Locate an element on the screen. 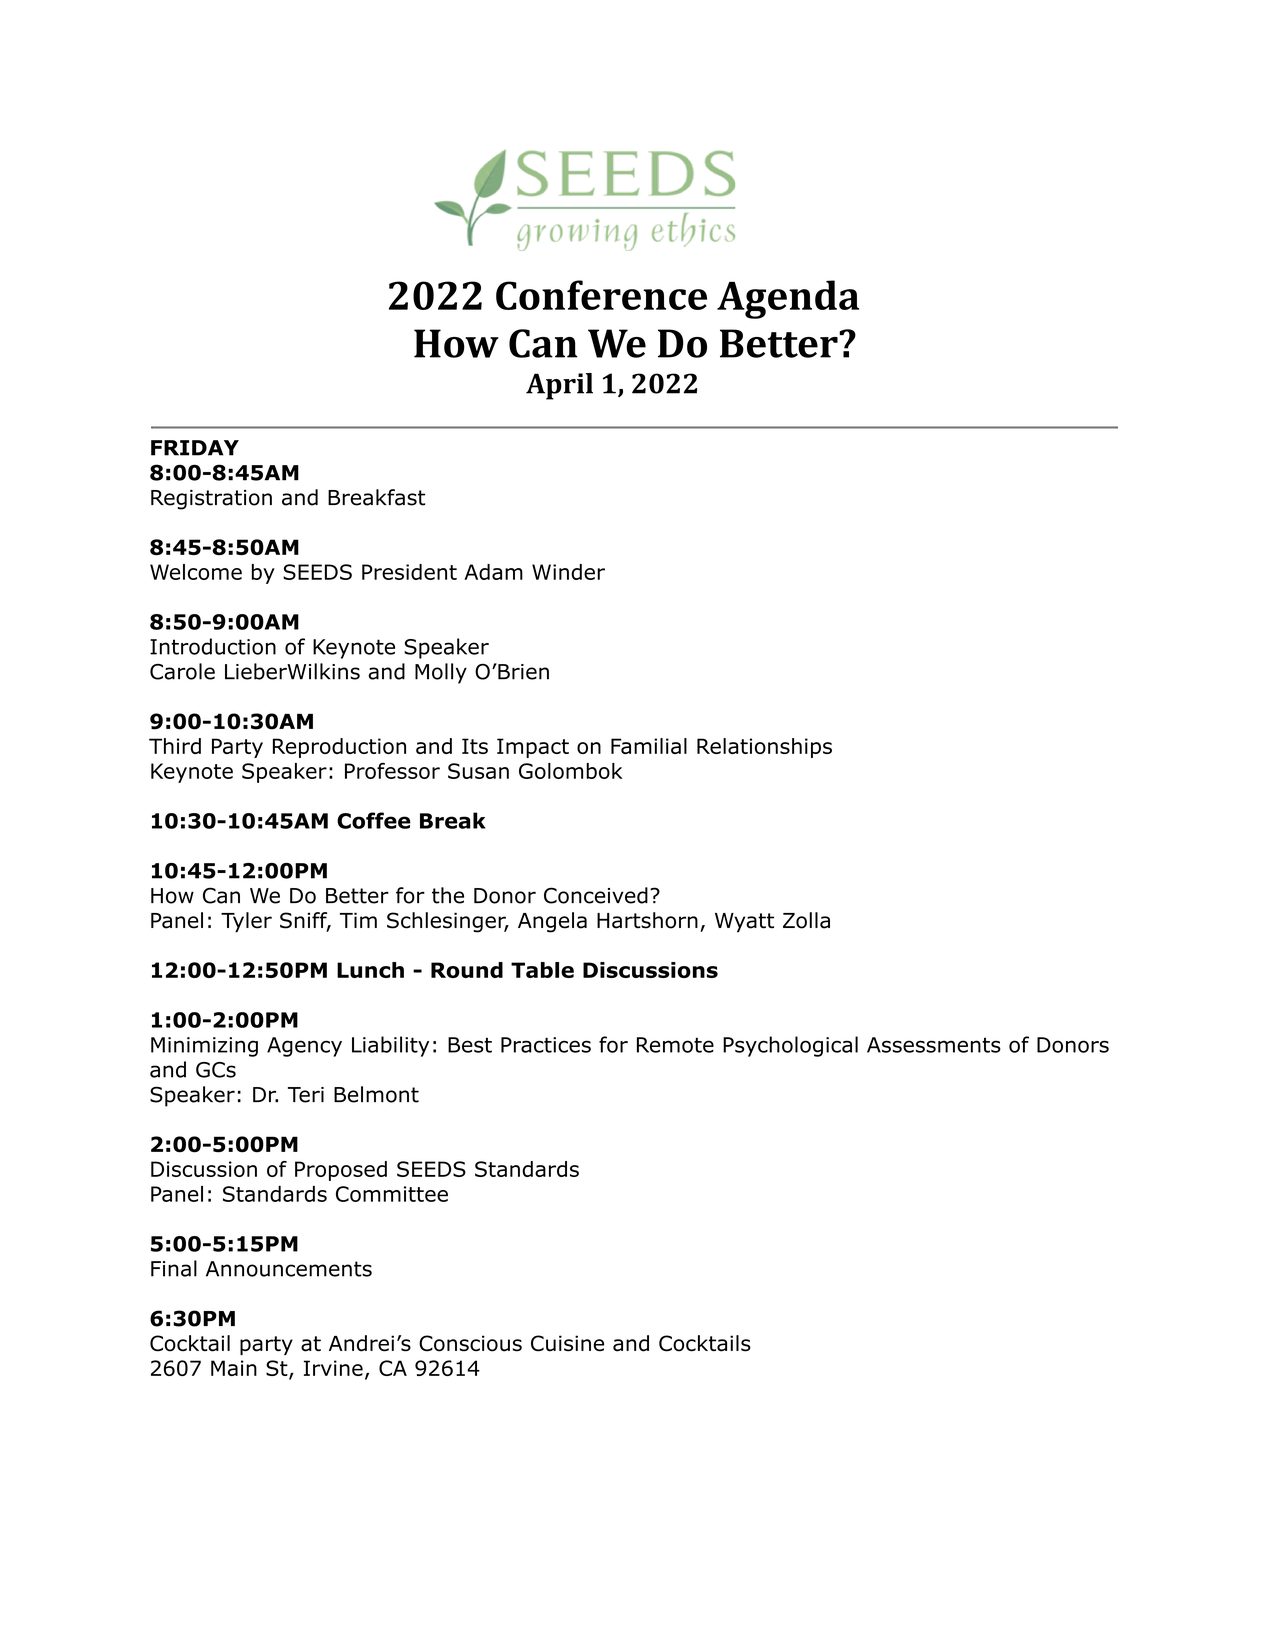  Main is located at coordinates (234, 1368).
